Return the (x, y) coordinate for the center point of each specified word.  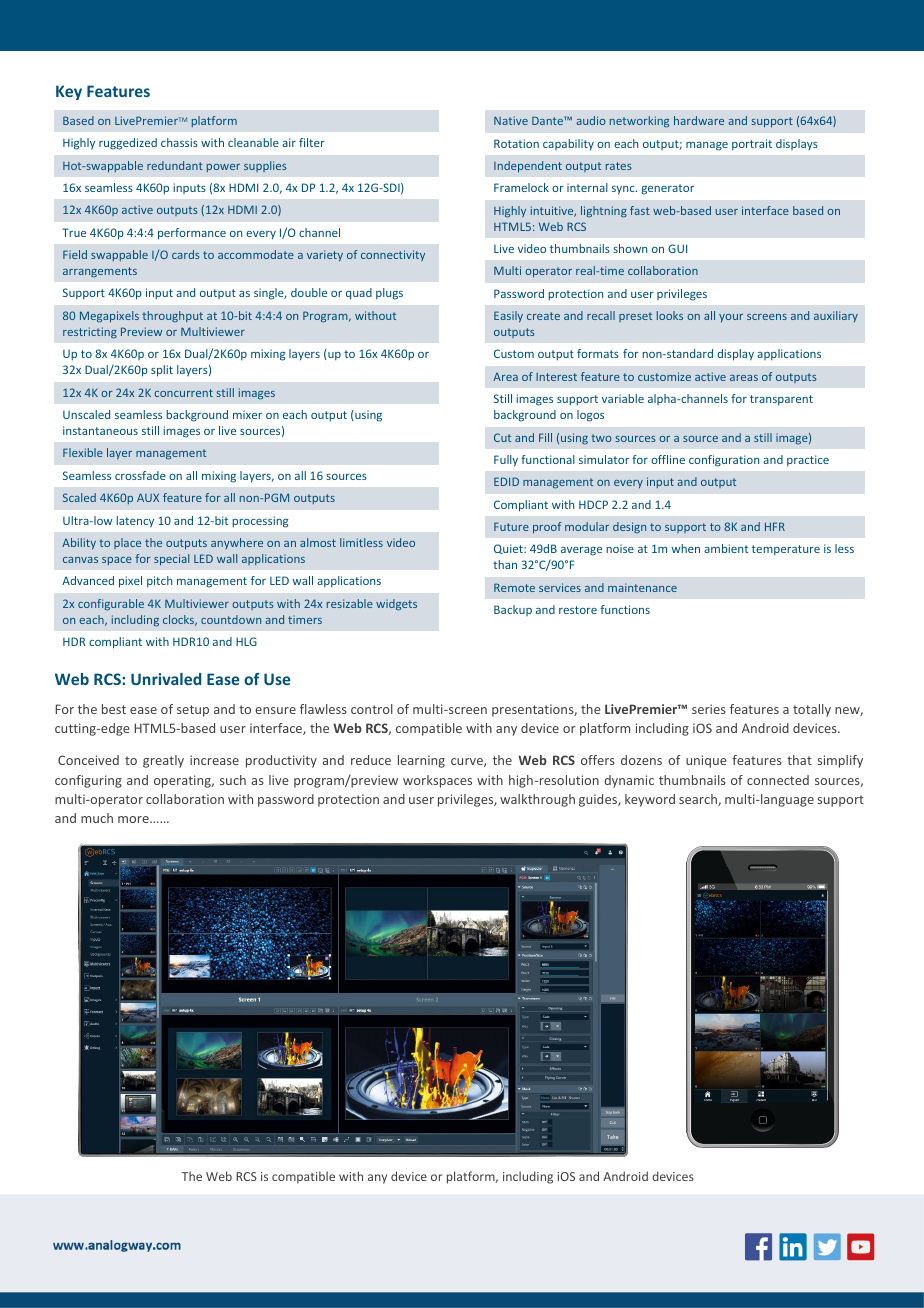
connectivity (393, 255)
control (372, 709)
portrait (752, 144)
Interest (556, 377)
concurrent (183, 393)
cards (186, 254)
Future (511, 526)
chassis (179, 142)
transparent (781, 400)
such (233, 780)
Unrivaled (166, 679)
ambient (726, 548)
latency (135, 522)
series (709, 709)
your (731, 318)
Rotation (516, 143)
